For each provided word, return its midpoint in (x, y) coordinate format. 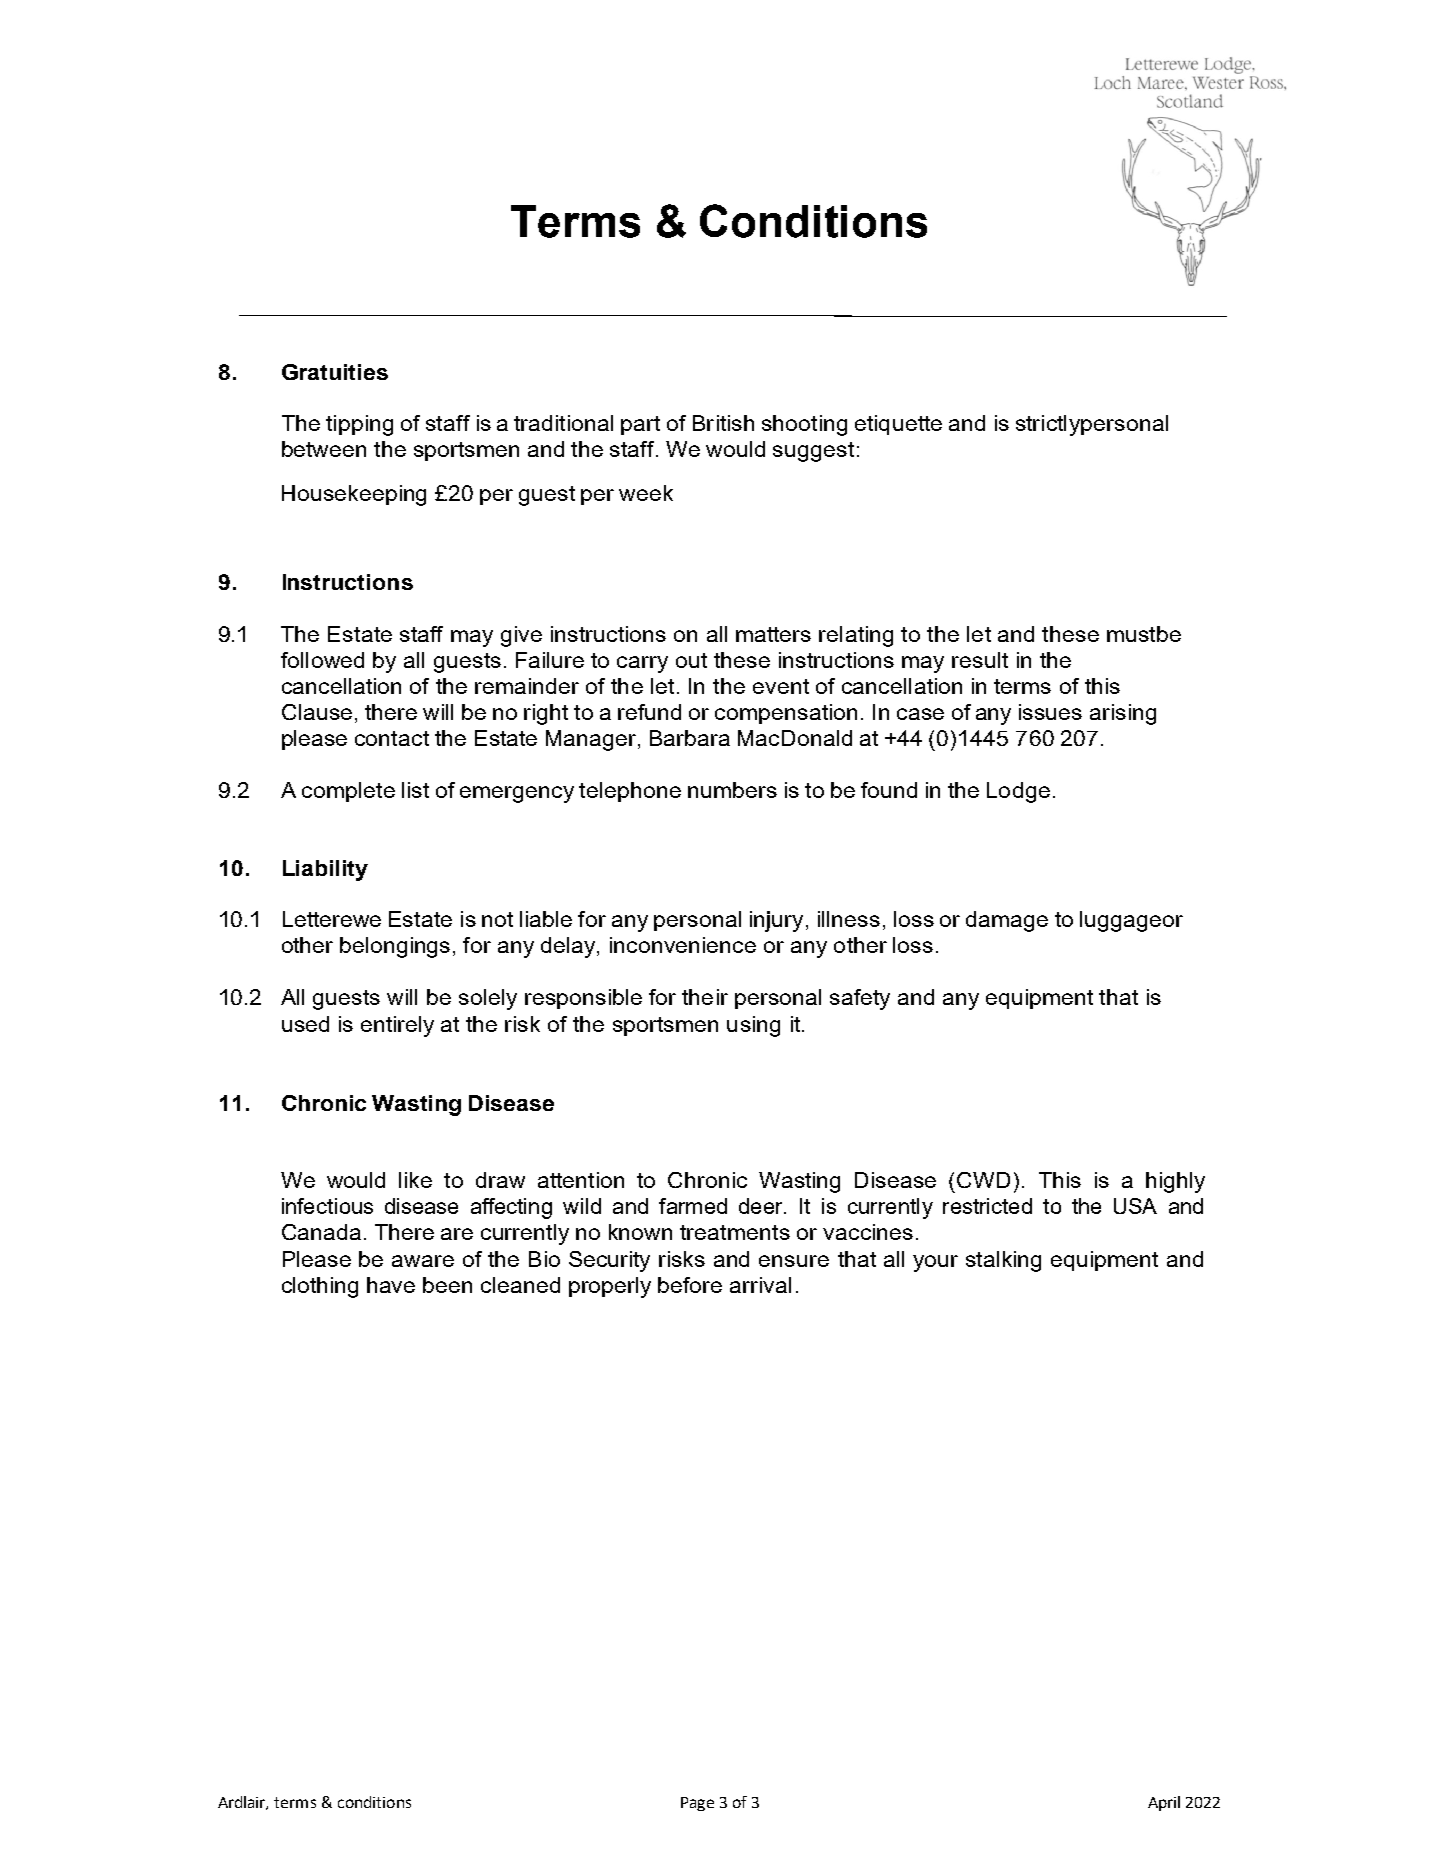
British (723, 423)
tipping (359, 425)
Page (697, 1804)
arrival (760, 1285)
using (753, 1026)
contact (392, 738)
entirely (397, 1026)
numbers (732, 790)
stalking (1003, 1261)
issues (1050, 712)
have (391, 1285)
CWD (983, 1180)
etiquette (898, 425)
